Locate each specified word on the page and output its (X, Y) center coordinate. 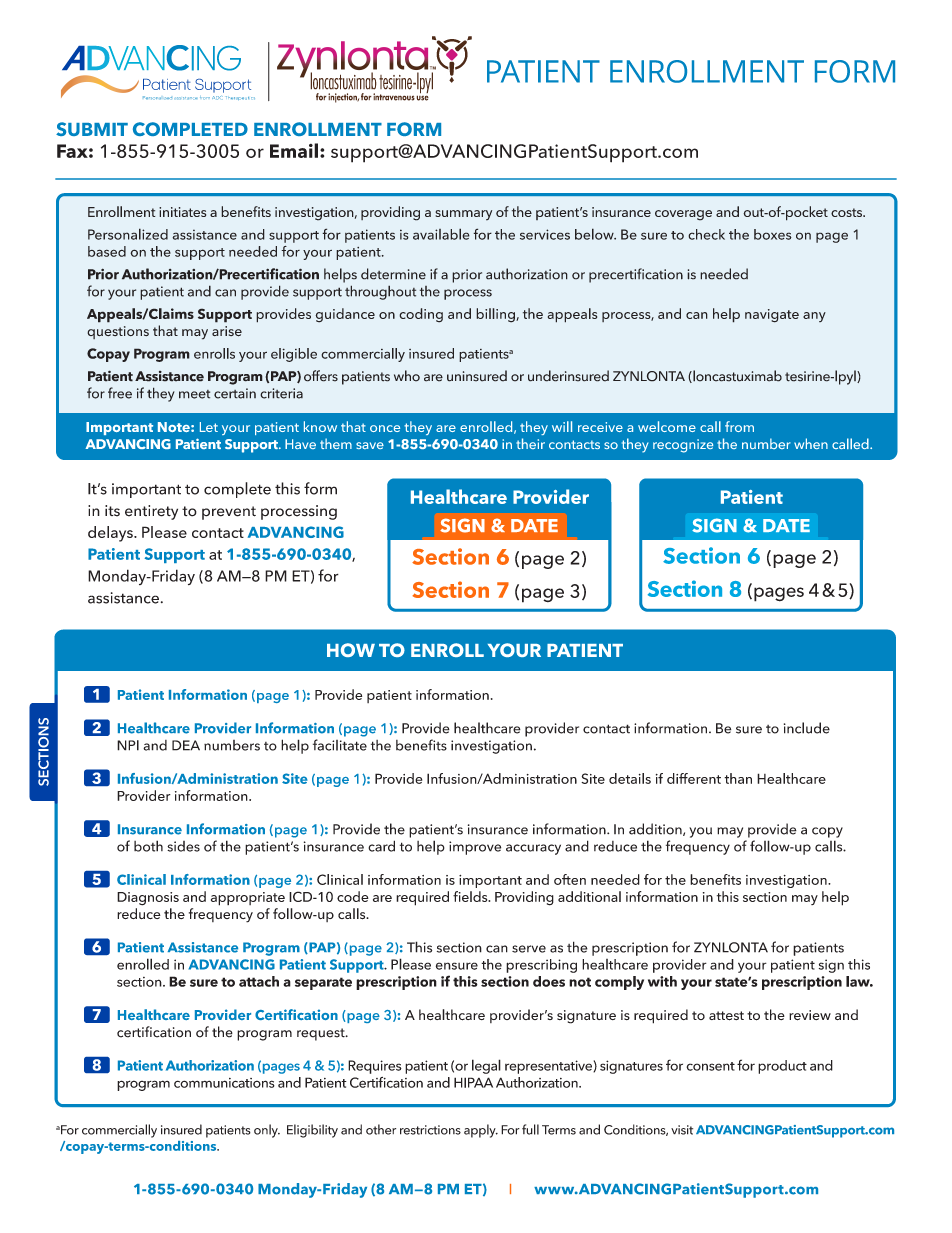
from (739, 426)
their (530, 443)
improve (475, 848)
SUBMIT (92, 129)
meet (194, 394)
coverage (683, 215)
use (422, 97)
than (738, 778)
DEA (186, 745)
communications (224, 1083)
